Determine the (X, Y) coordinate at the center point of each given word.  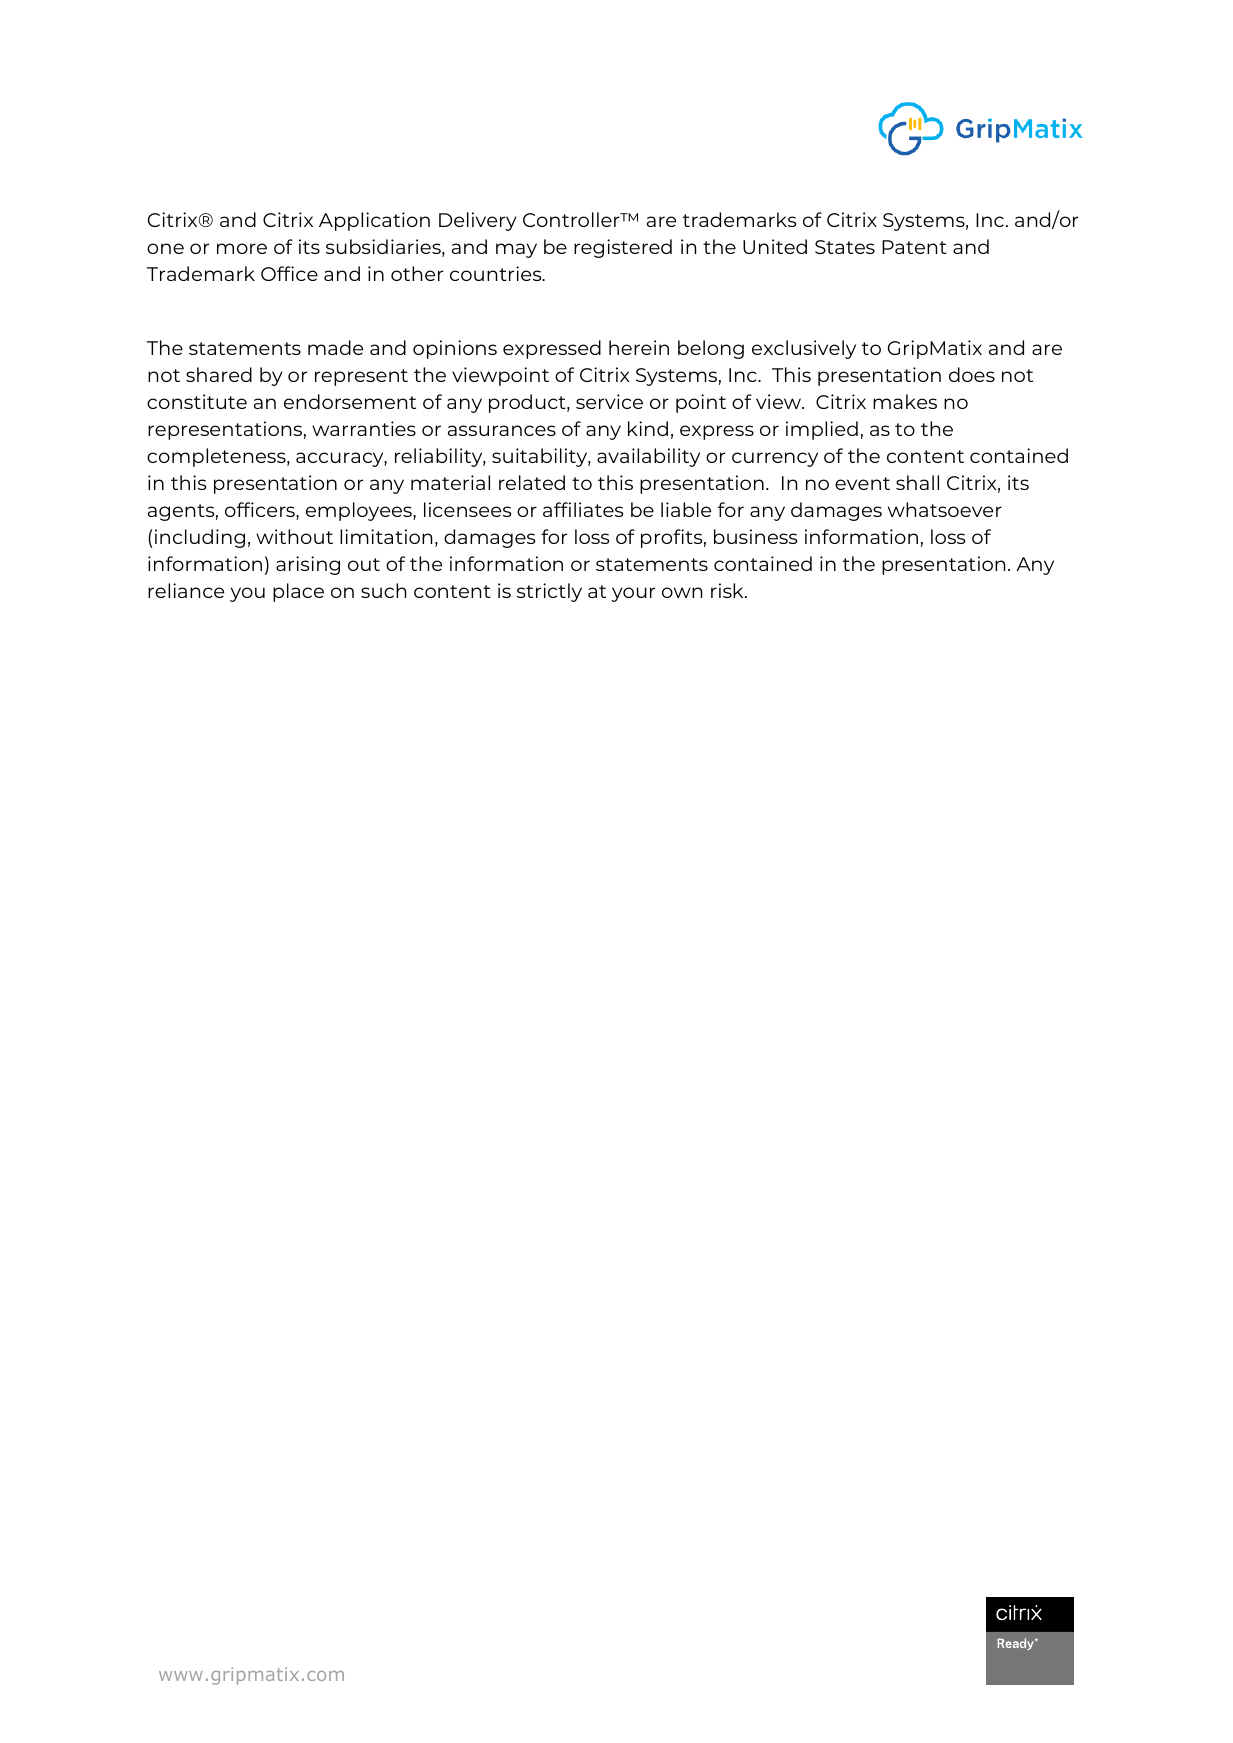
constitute (197, 401)
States (845, 247)
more (242, 248)
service (609, 401)
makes (905, 401)
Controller (572, 219)
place (298, 592)
